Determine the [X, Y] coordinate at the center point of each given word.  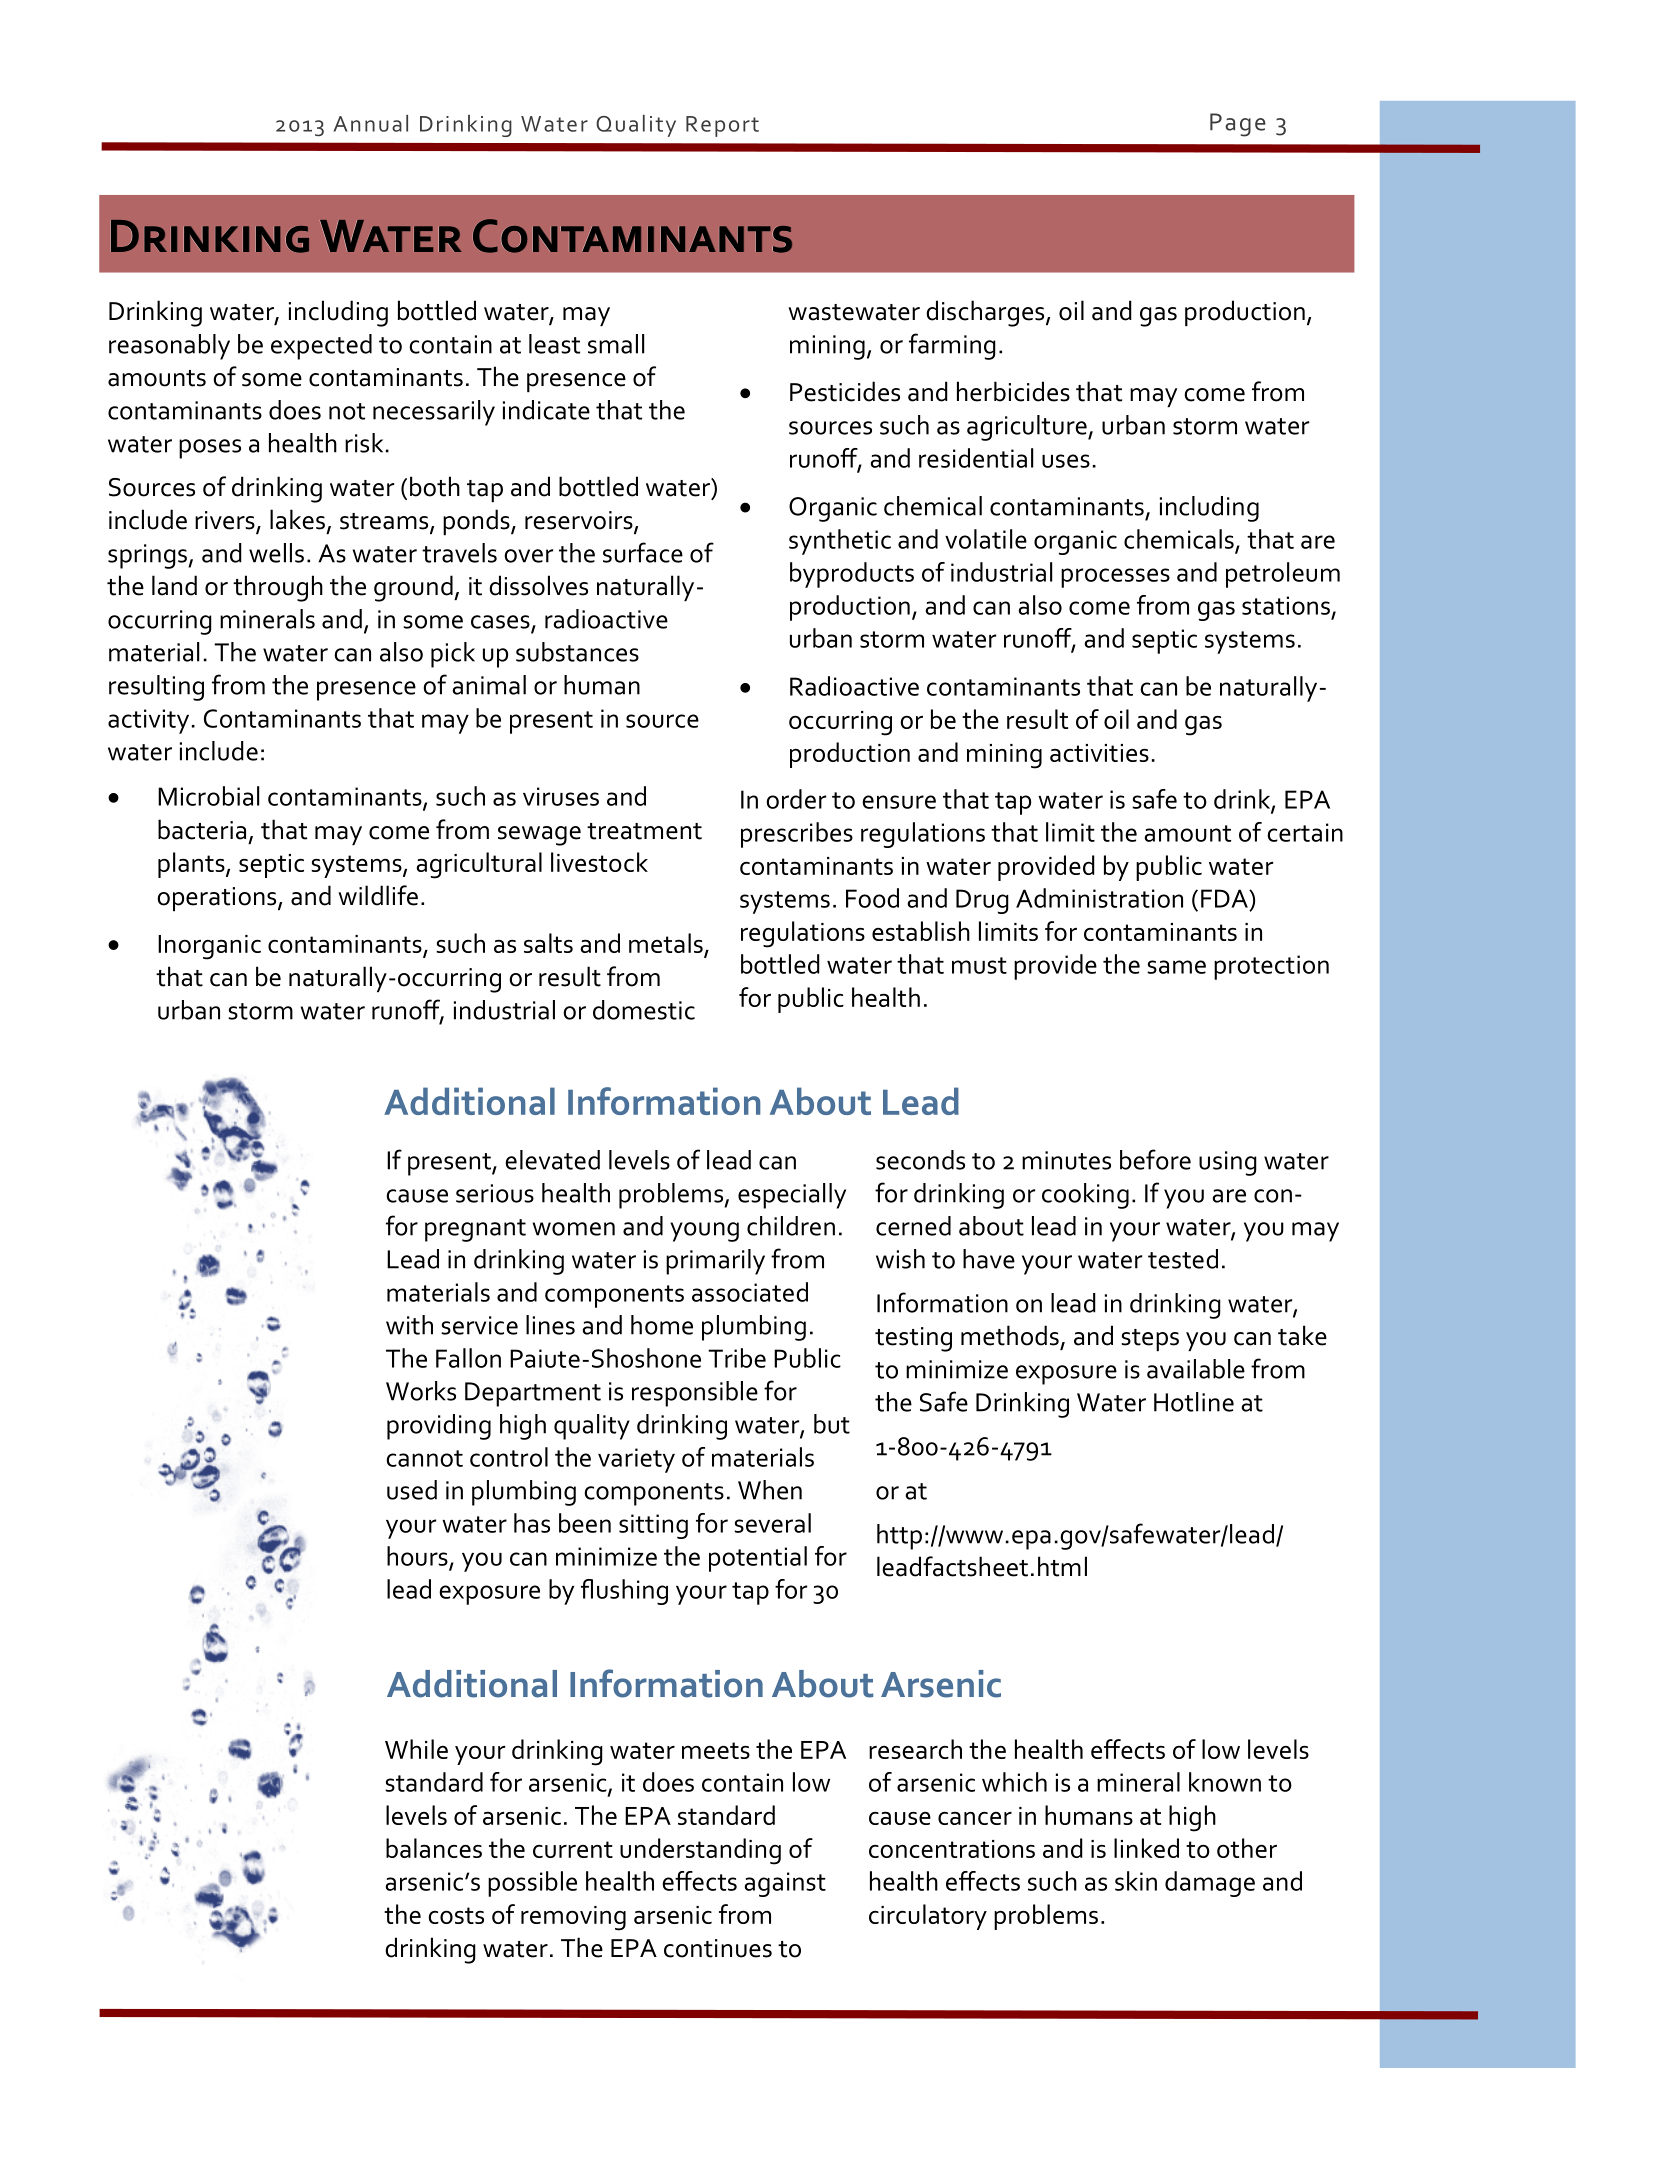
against [785, 1884]
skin [1136, 1881]
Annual [371, 123]
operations [218, 899]
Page [1238, 125]
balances [434, 1848]
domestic [644, 1010]
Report [722, 126]
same [1176, 967]
